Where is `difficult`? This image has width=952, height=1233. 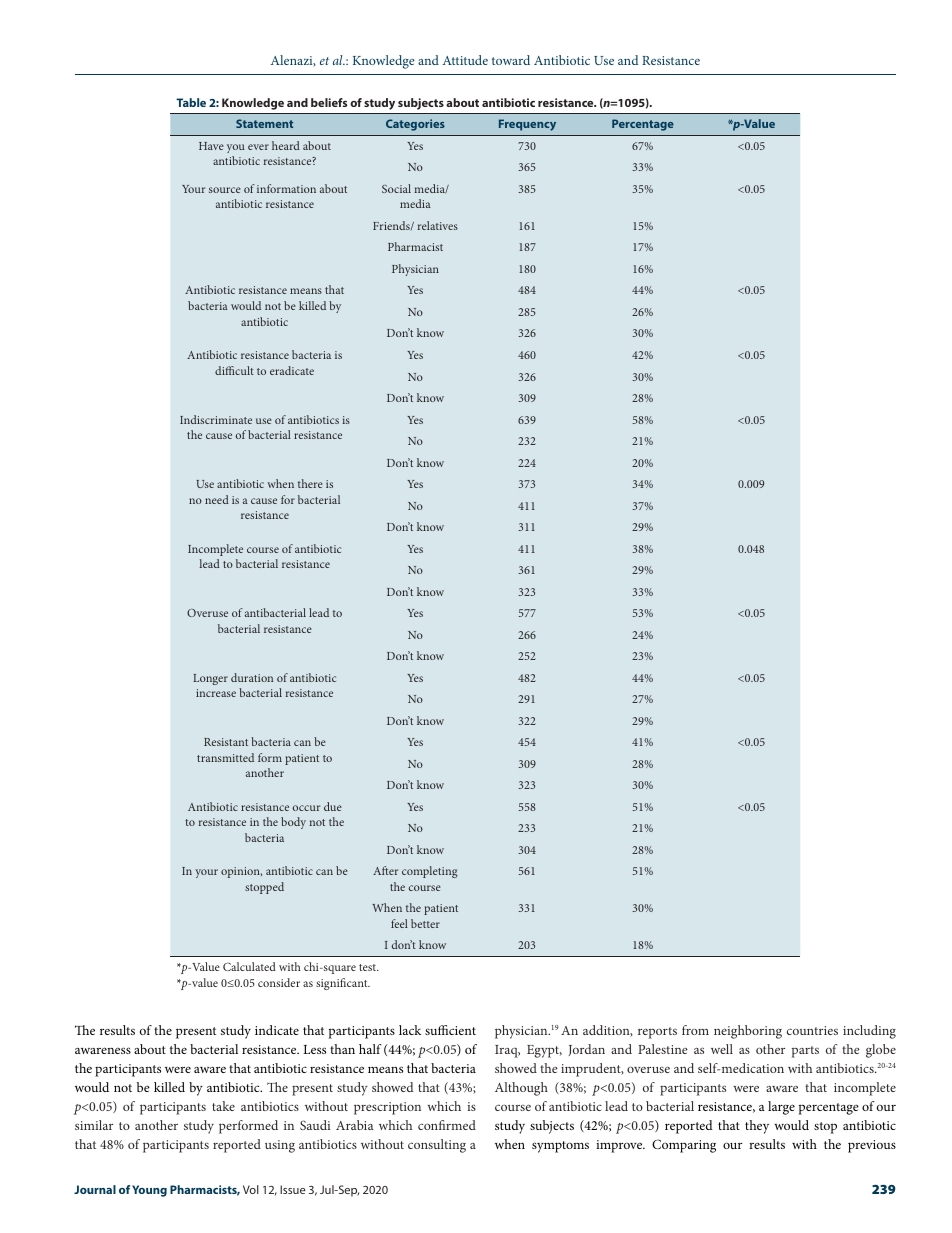
difficult is located at coordinates (234, 370).
